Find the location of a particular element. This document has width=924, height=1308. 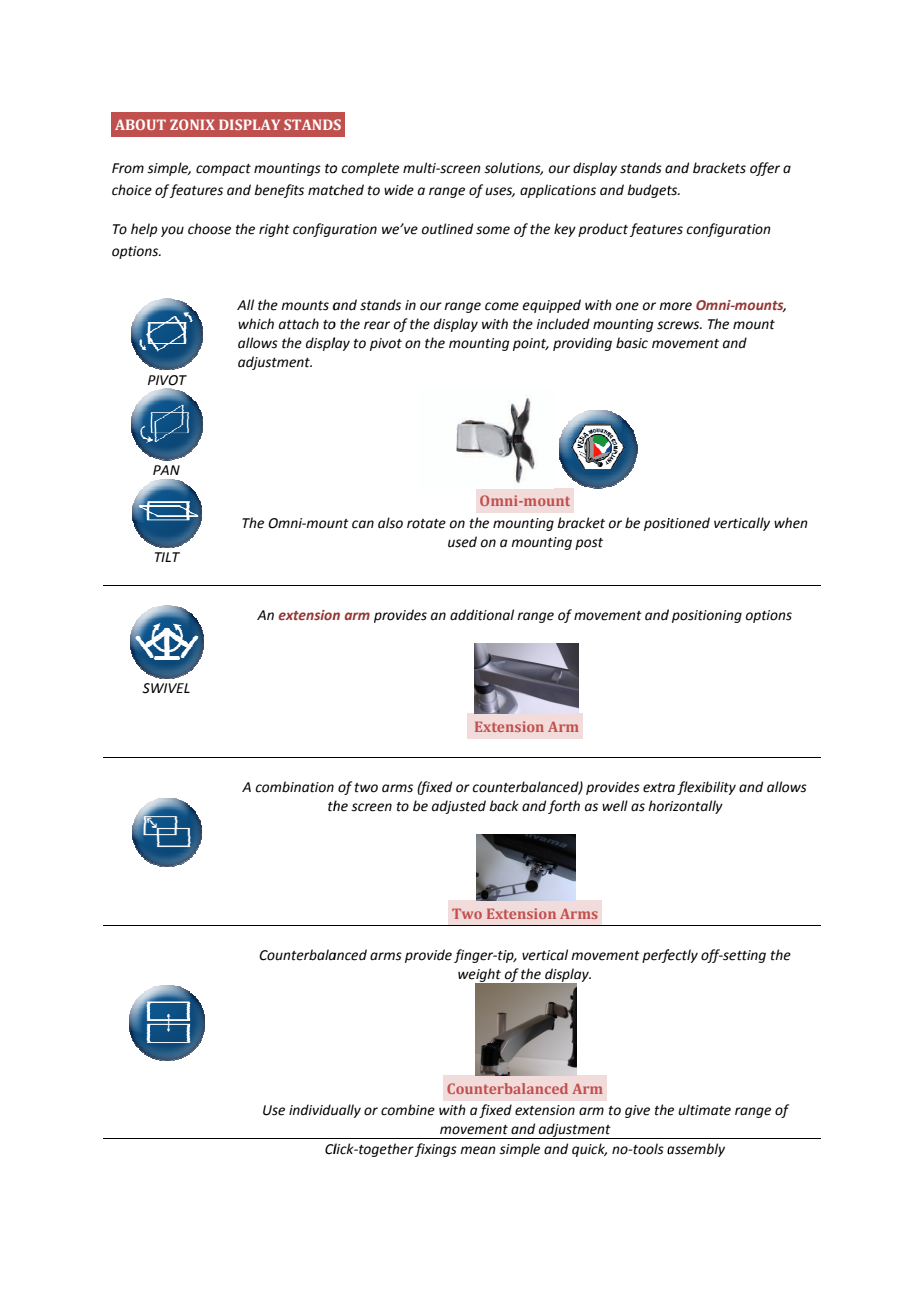

rotate is located at coordinates (426, 524).
